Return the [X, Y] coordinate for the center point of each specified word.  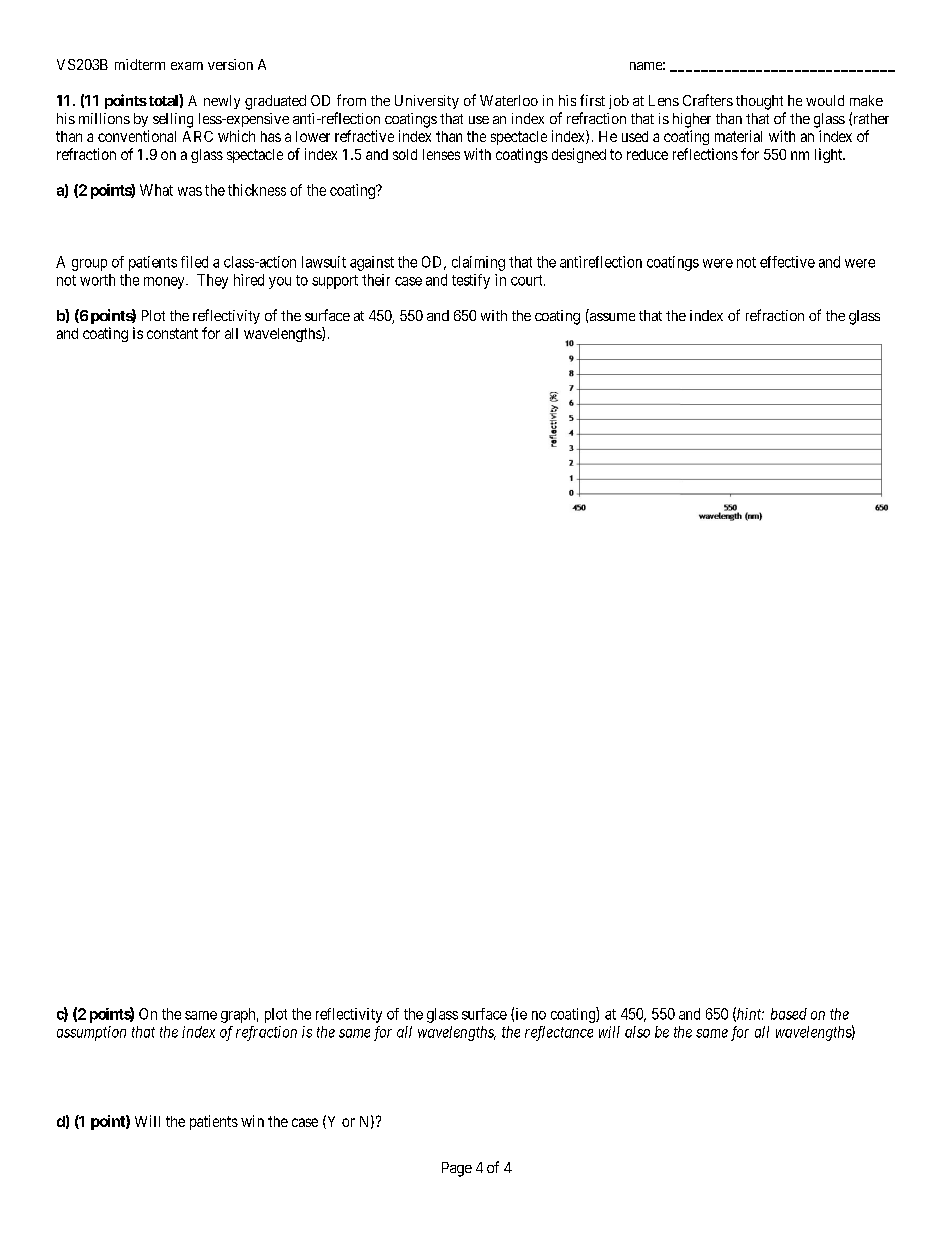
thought [759, 102]
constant [172, 333]
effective [787, 262]
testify [471, 281]
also [637, 1032]
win [252, 1121]
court [528, 280]
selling [173, 120]
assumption [91, 1033]
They [212, 281]
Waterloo [509, 100]
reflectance [559, 1033]
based [789, 1014]
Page [457, 1169]
